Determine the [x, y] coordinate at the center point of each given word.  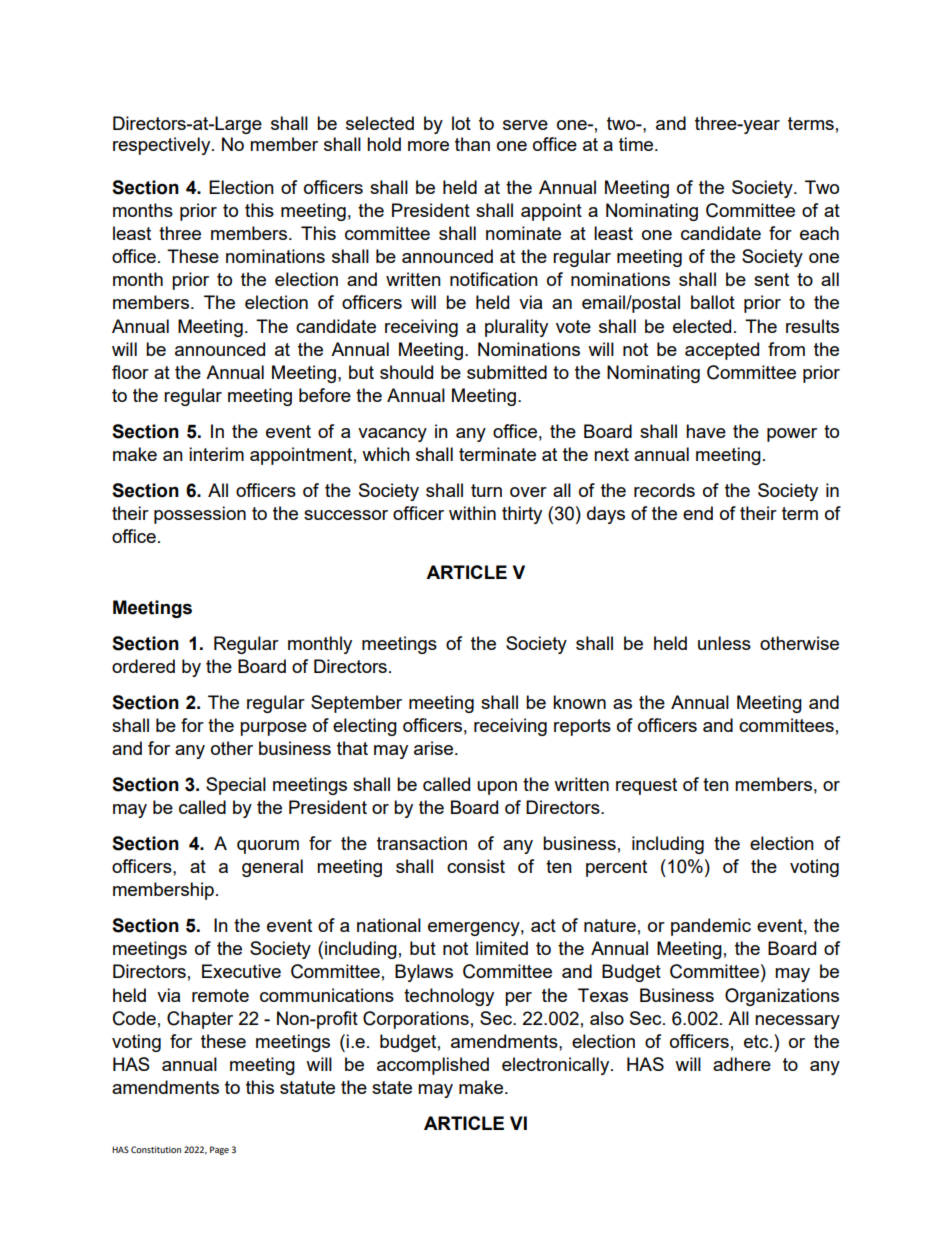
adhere [742, 1064]
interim [216, 454]
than [472, 144]
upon [497, 788]
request [646, 786]
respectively [163, 146]
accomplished [433, 1066]
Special [236, 786]
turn [486, 490]
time [637, 144]
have [706, 431]
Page [219, 1150]
